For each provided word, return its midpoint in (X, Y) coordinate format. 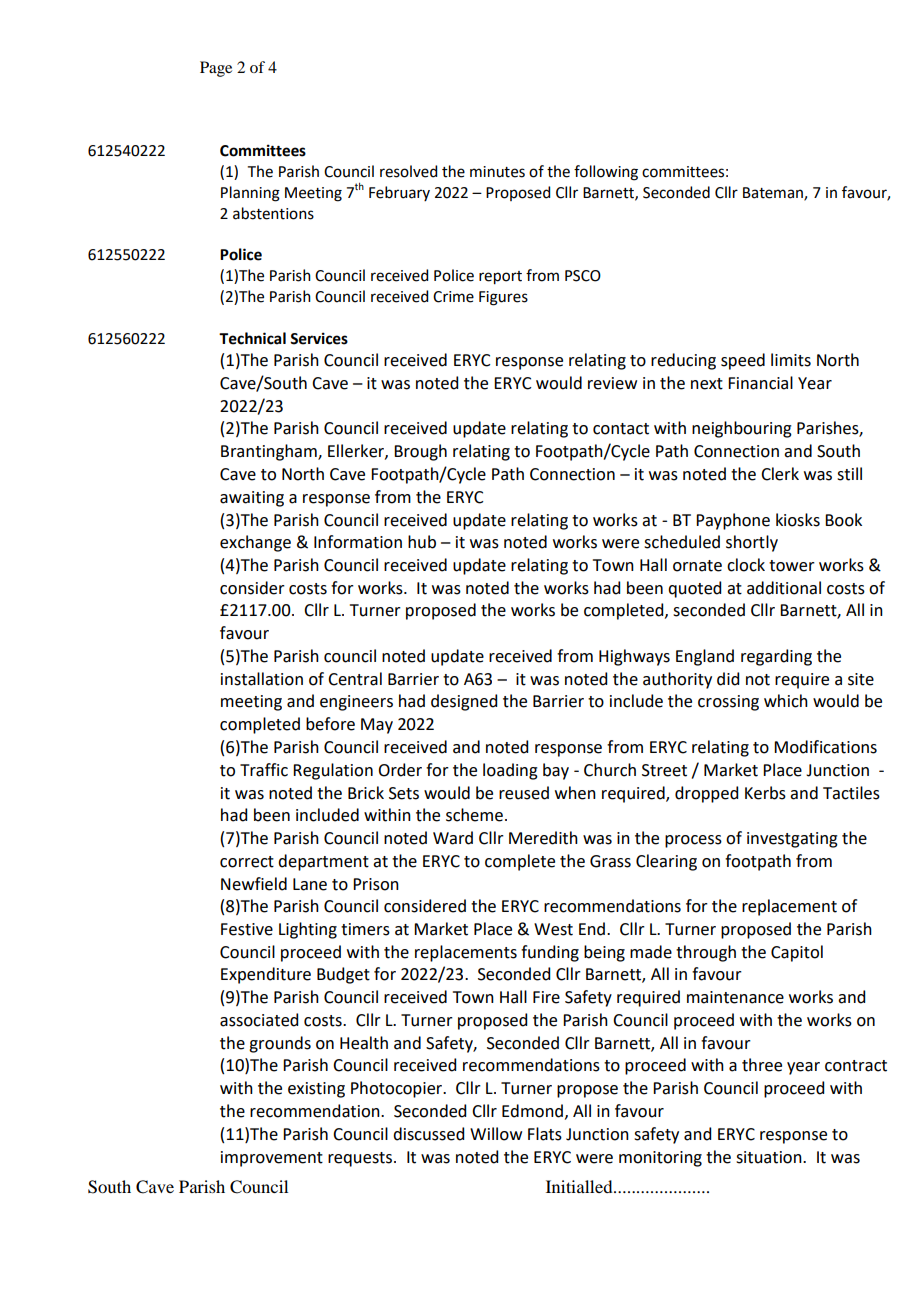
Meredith (543, 838)
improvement (272, 1159)
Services (319, 338)
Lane (310, 884)
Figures (503, 298)
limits (791, 360)
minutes (497, 172)
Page (216, 69)
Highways (634, 657)
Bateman (774, 193)
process (693, 841)
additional (784, 588)
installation (262, 679)
